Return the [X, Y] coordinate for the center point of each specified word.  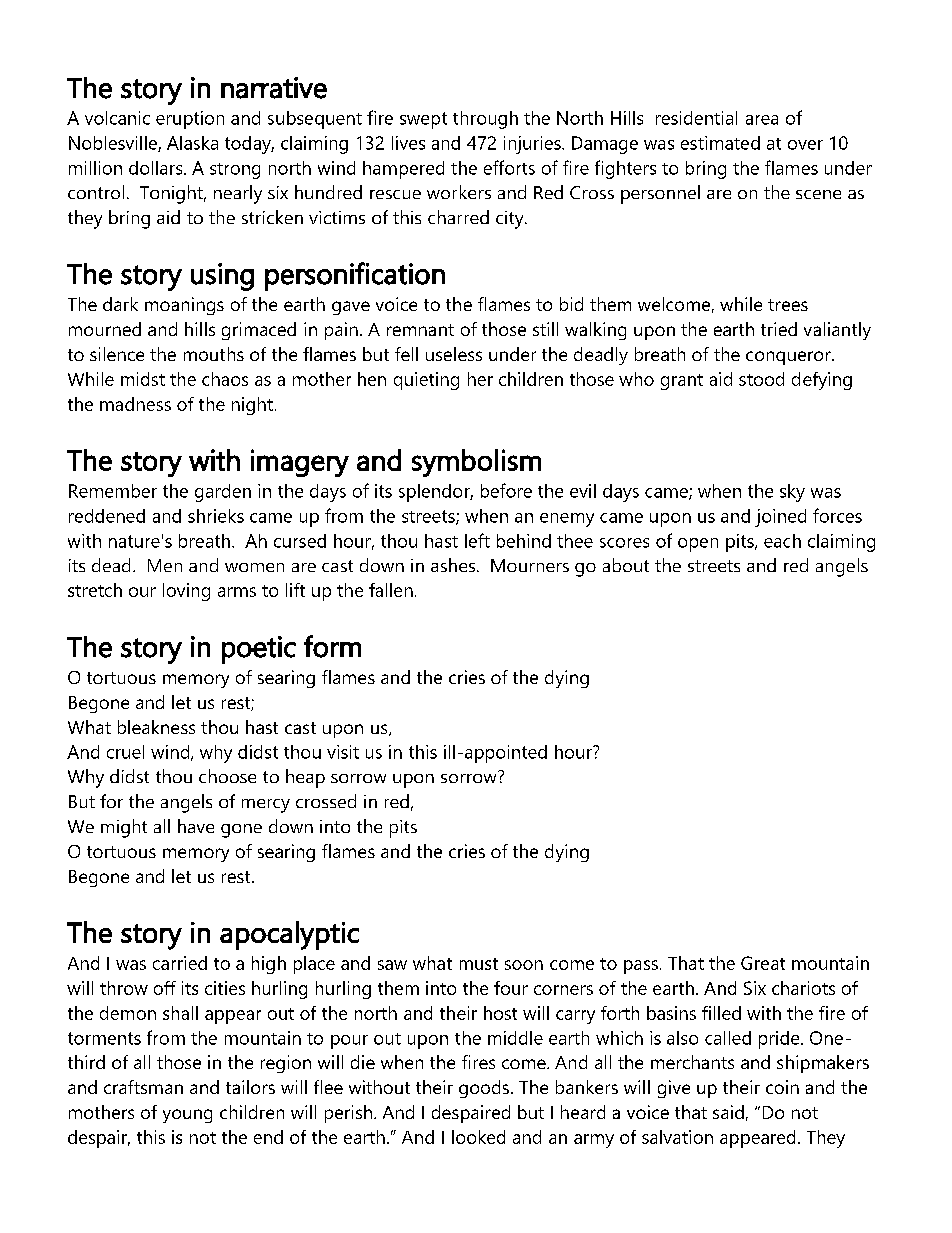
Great [763, 963]
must [479, 964]
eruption [190, 120]
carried [180, 963]
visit [343, 752]
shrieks [216, 516]
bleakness [156, 727]
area [762, 120]
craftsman [143, 1087]
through [485, 120]
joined [780, 518]
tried [779, 329]
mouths [214, 354]
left [477, 540]
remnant [420, 330]
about [626, 565]
